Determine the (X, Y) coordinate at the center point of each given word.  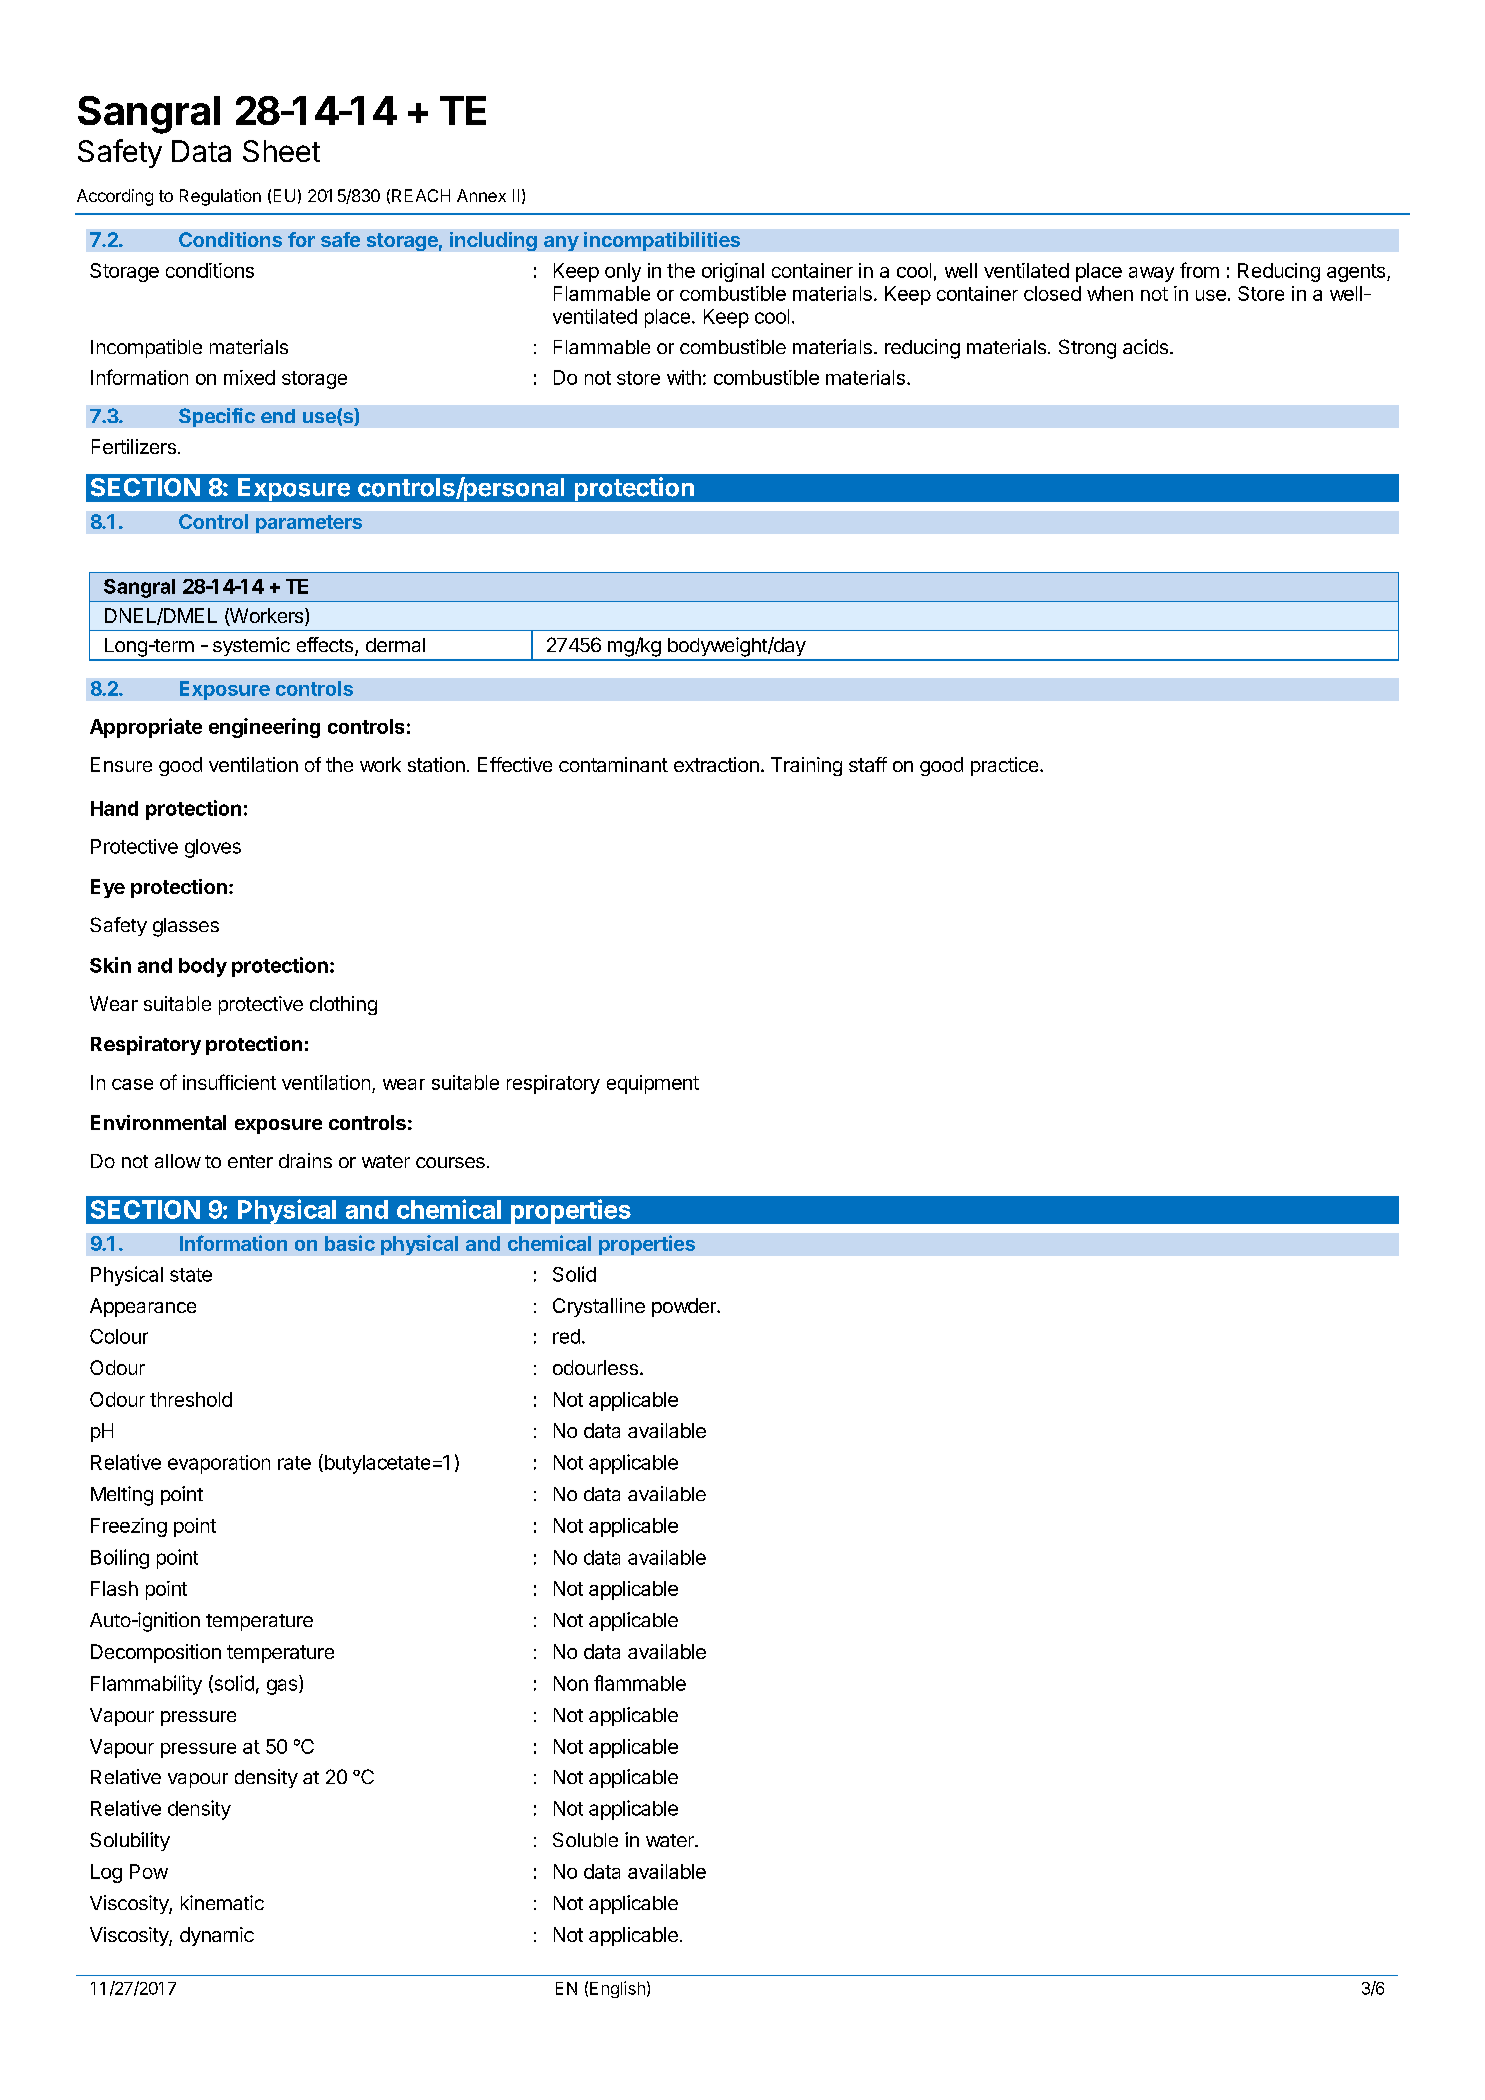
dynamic (217, 1936)
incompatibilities (662, 241)
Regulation (220, 197)
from (1199, 270)
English (617, 1989)
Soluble (585, 1839)
